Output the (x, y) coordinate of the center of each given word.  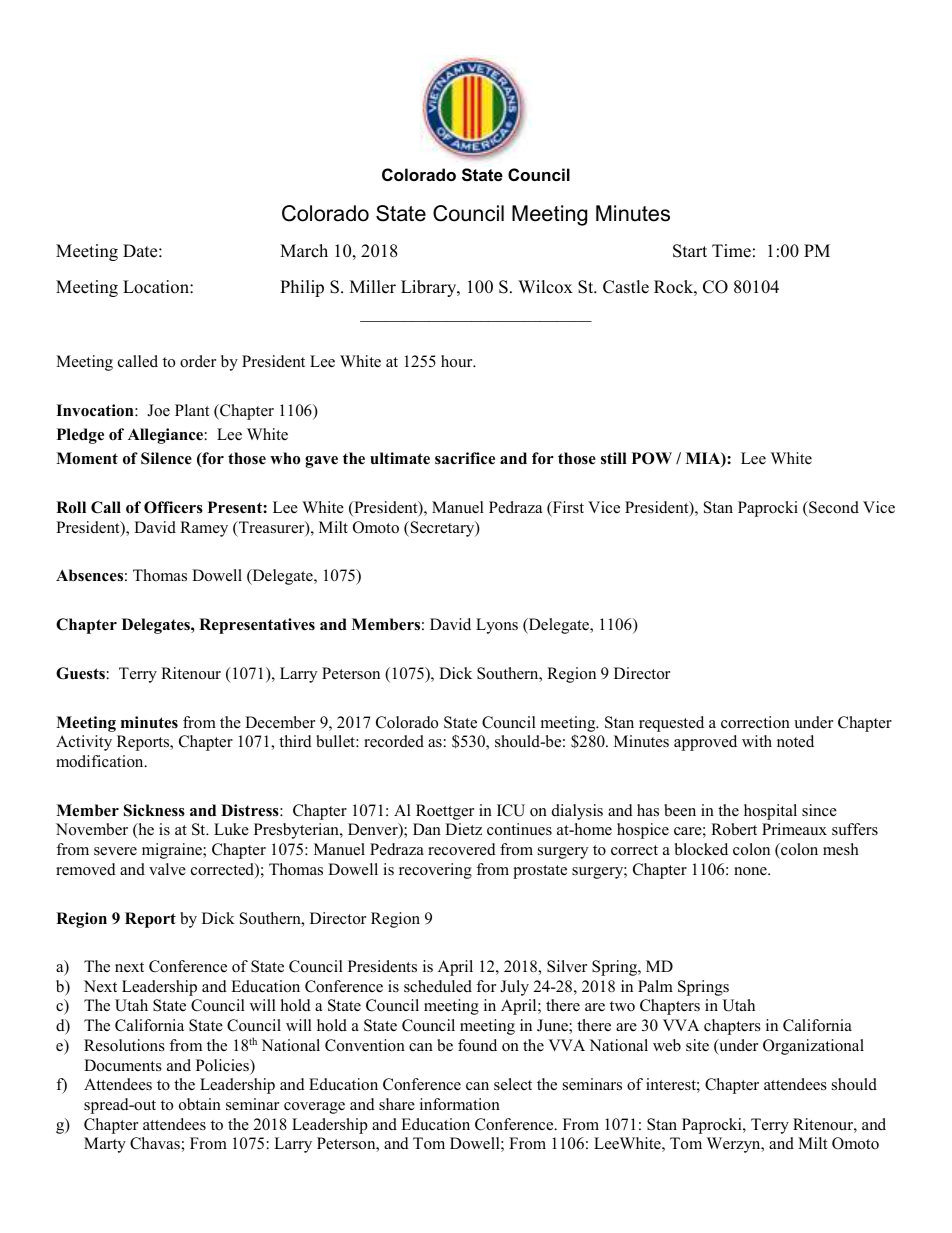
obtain (200, 1104)
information (460, 1104)
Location (157, 287)
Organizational (813, 1047)
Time (731, 251)
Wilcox (545, 287)
